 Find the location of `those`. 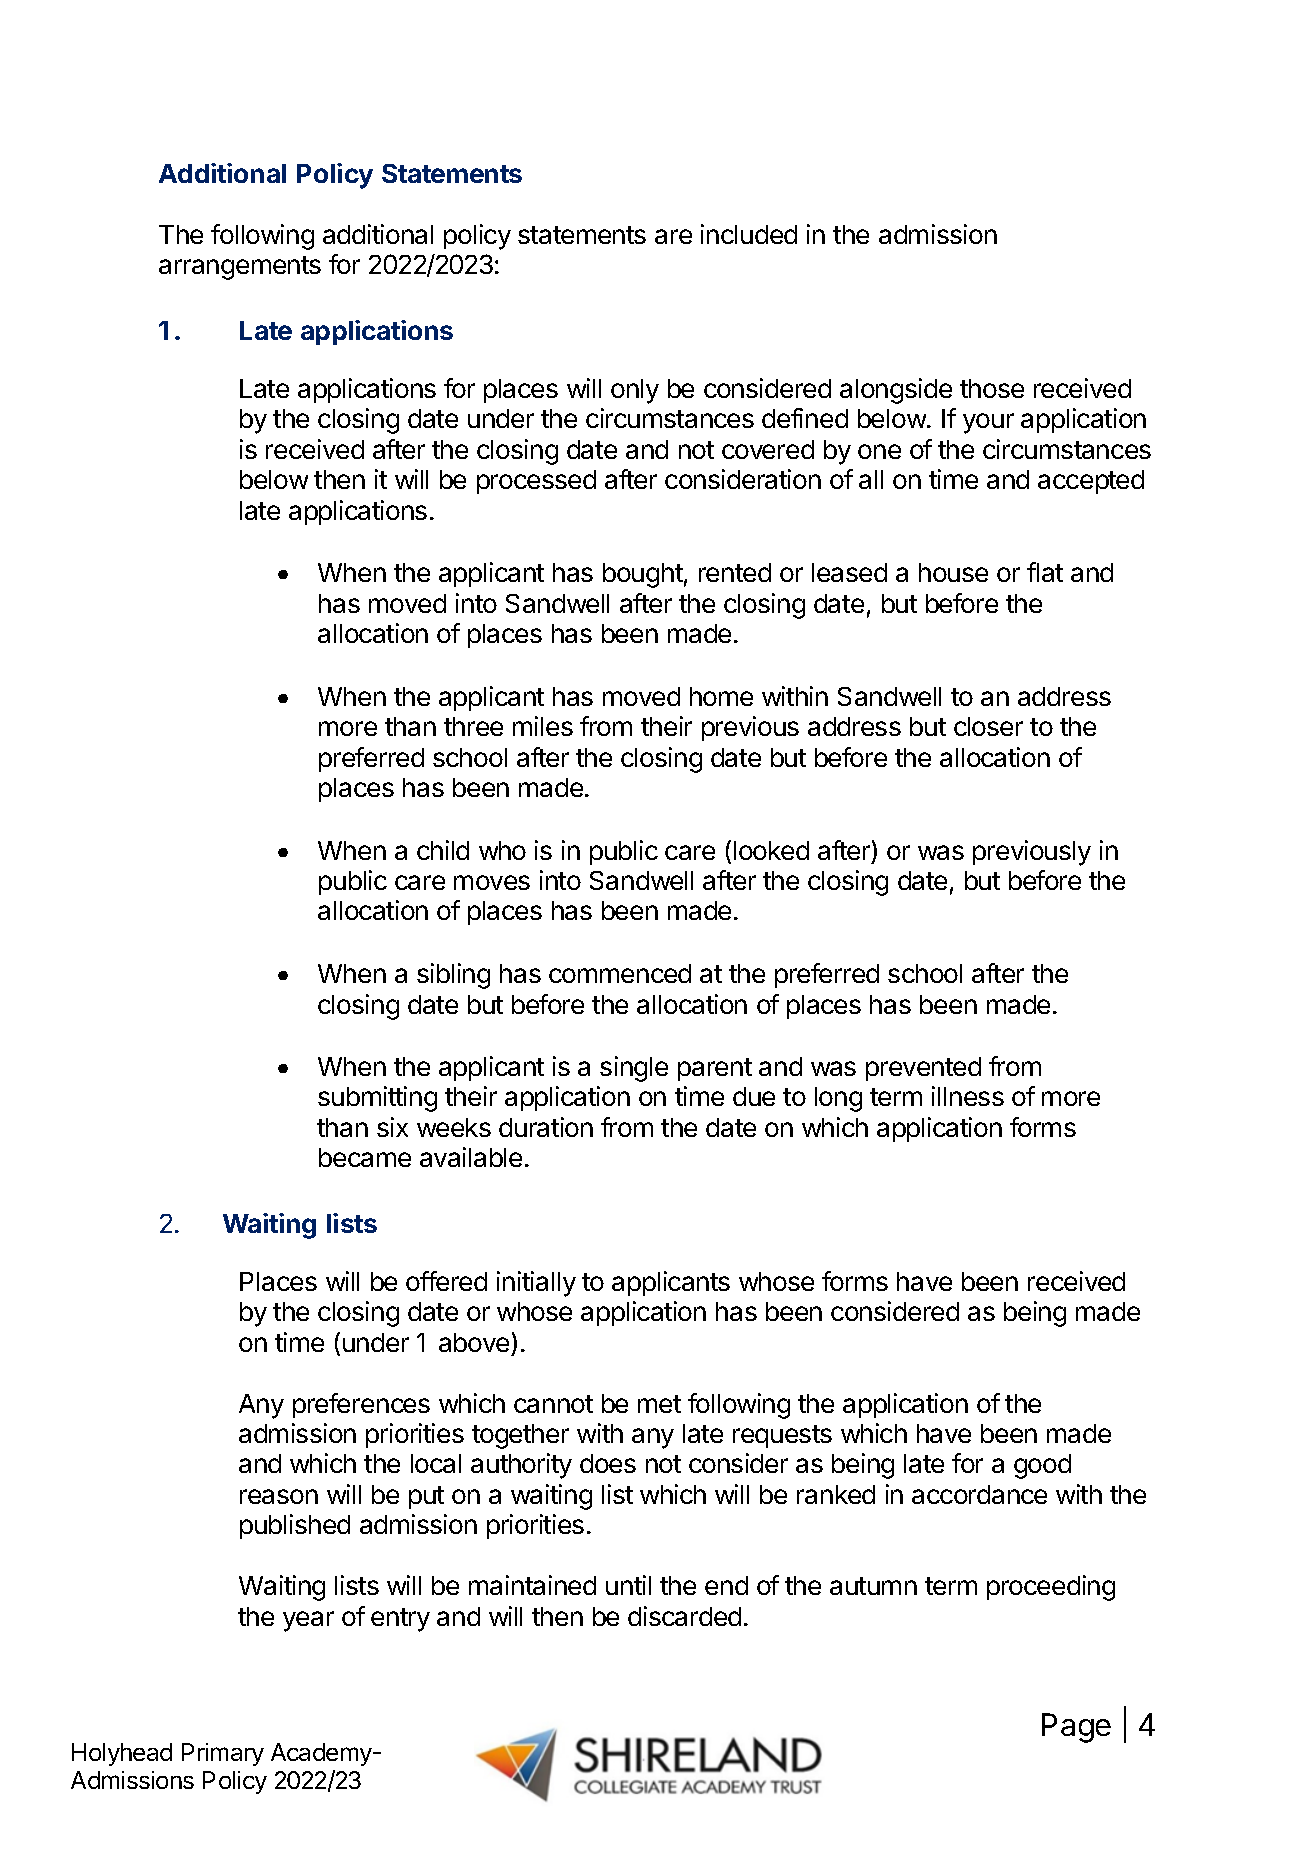

those is located at coordinates (992, 388).
